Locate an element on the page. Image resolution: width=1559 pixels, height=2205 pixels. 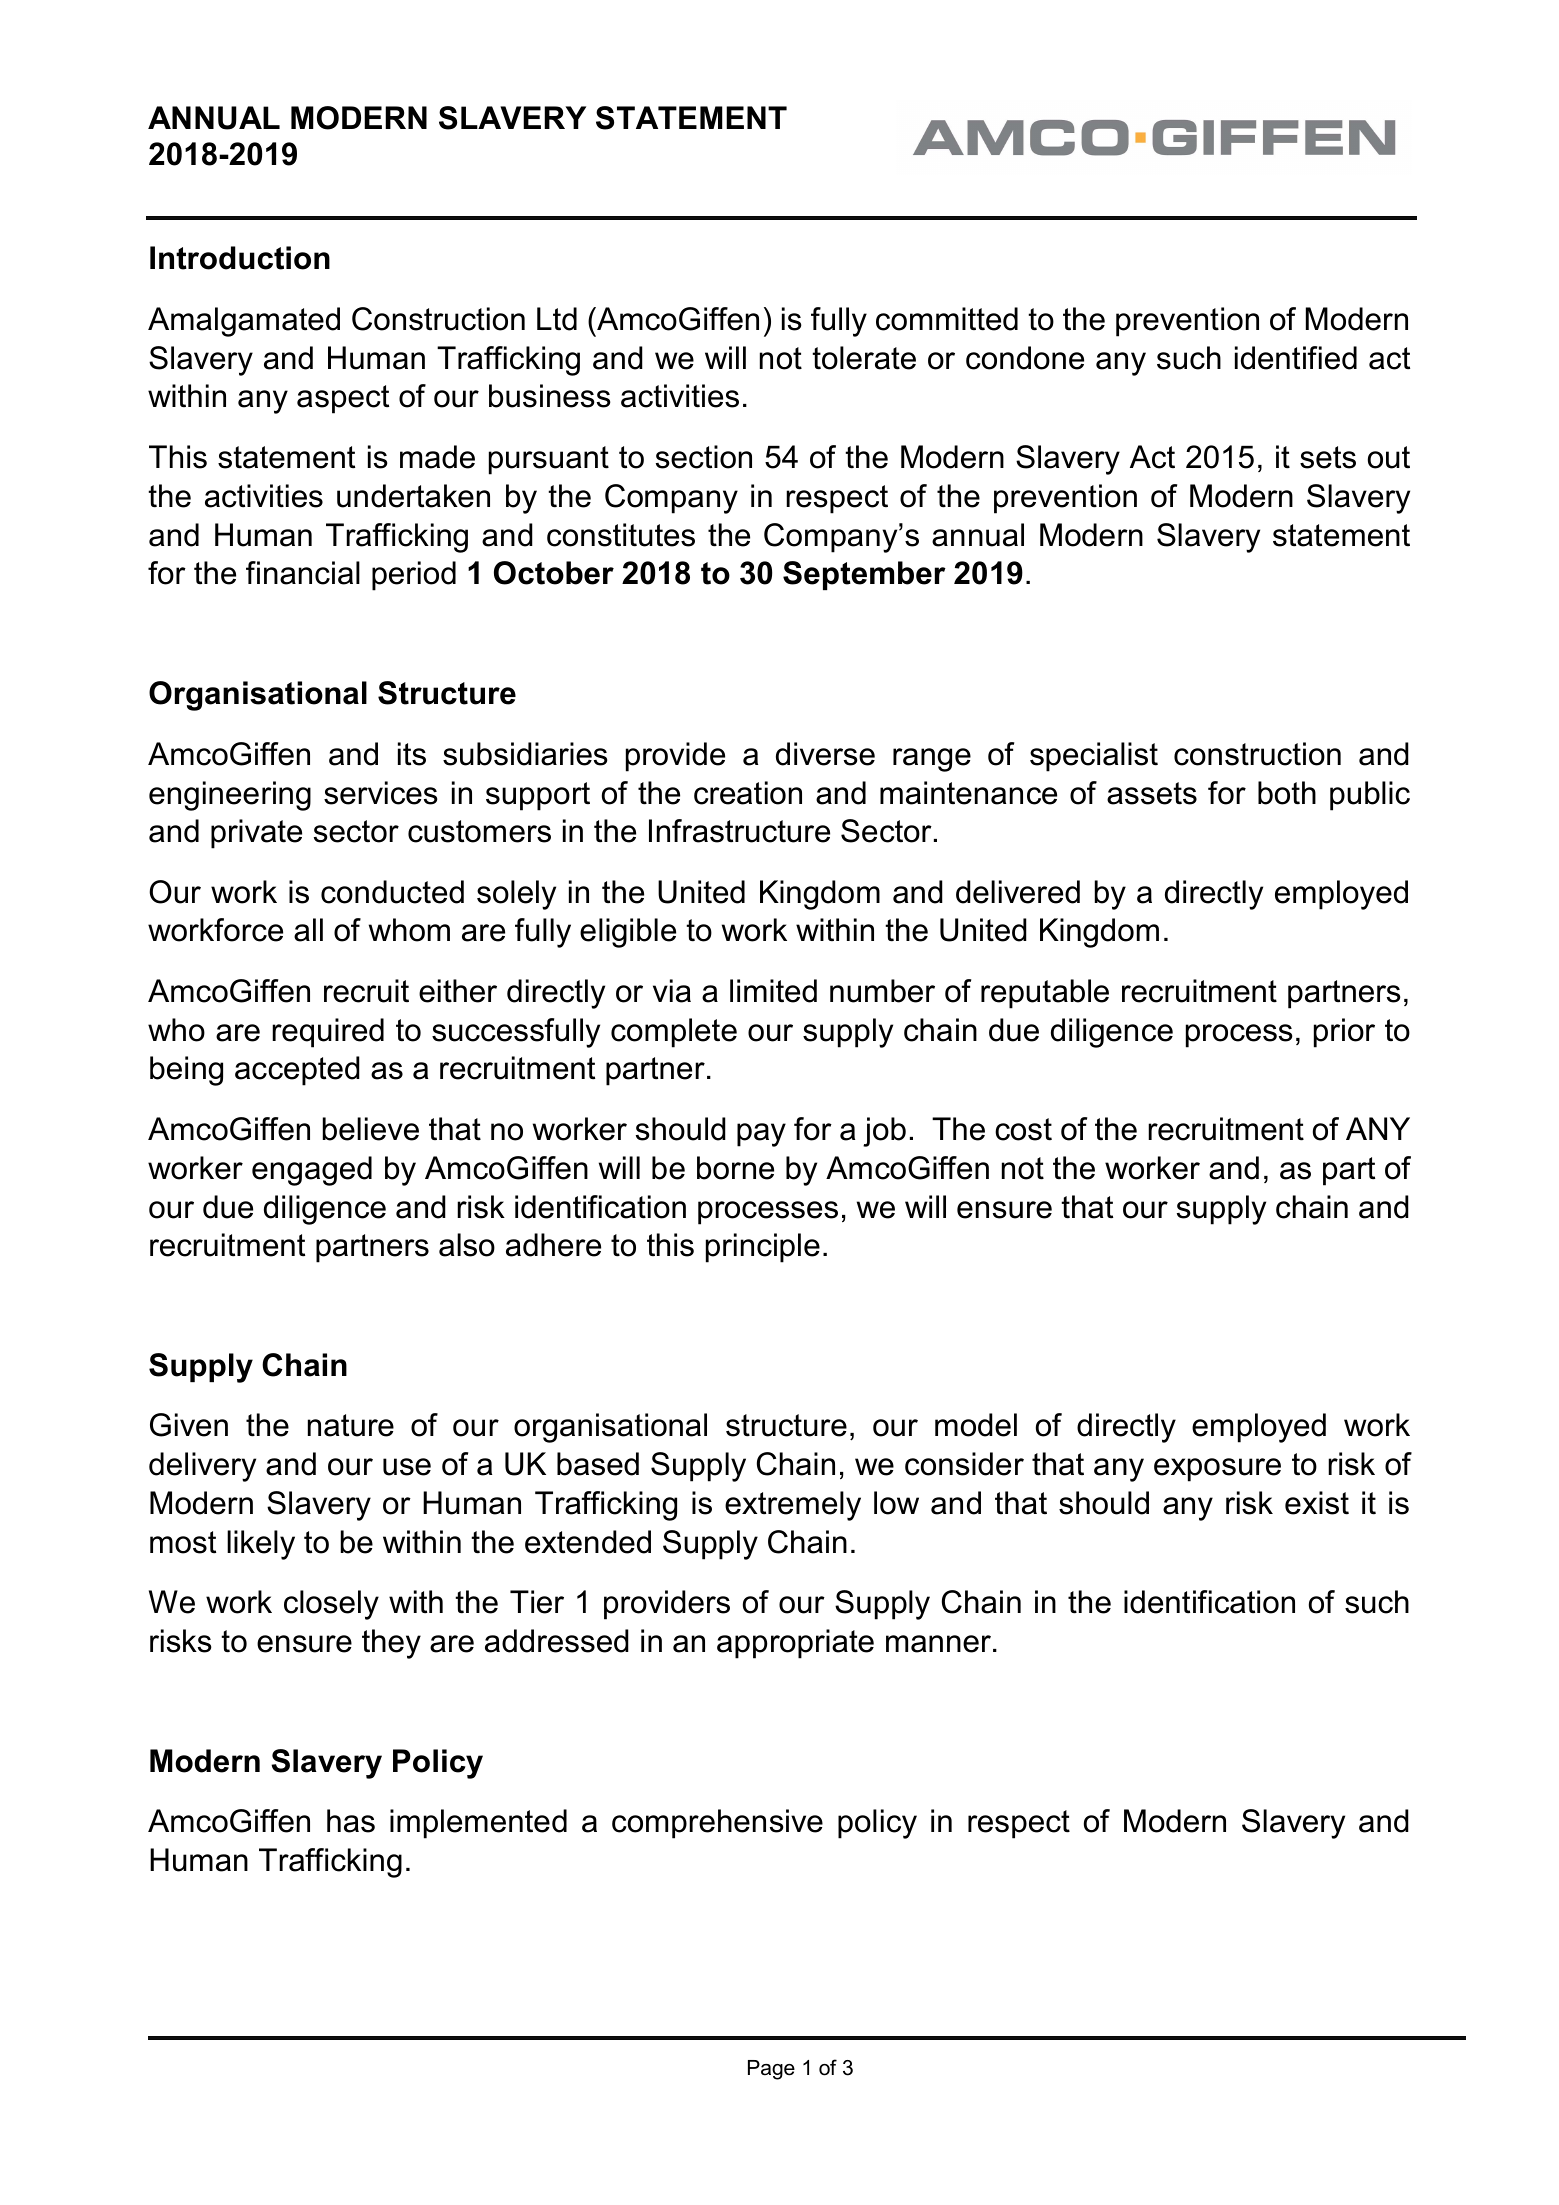
Amalgamated is located at coordinates (244, 322).
